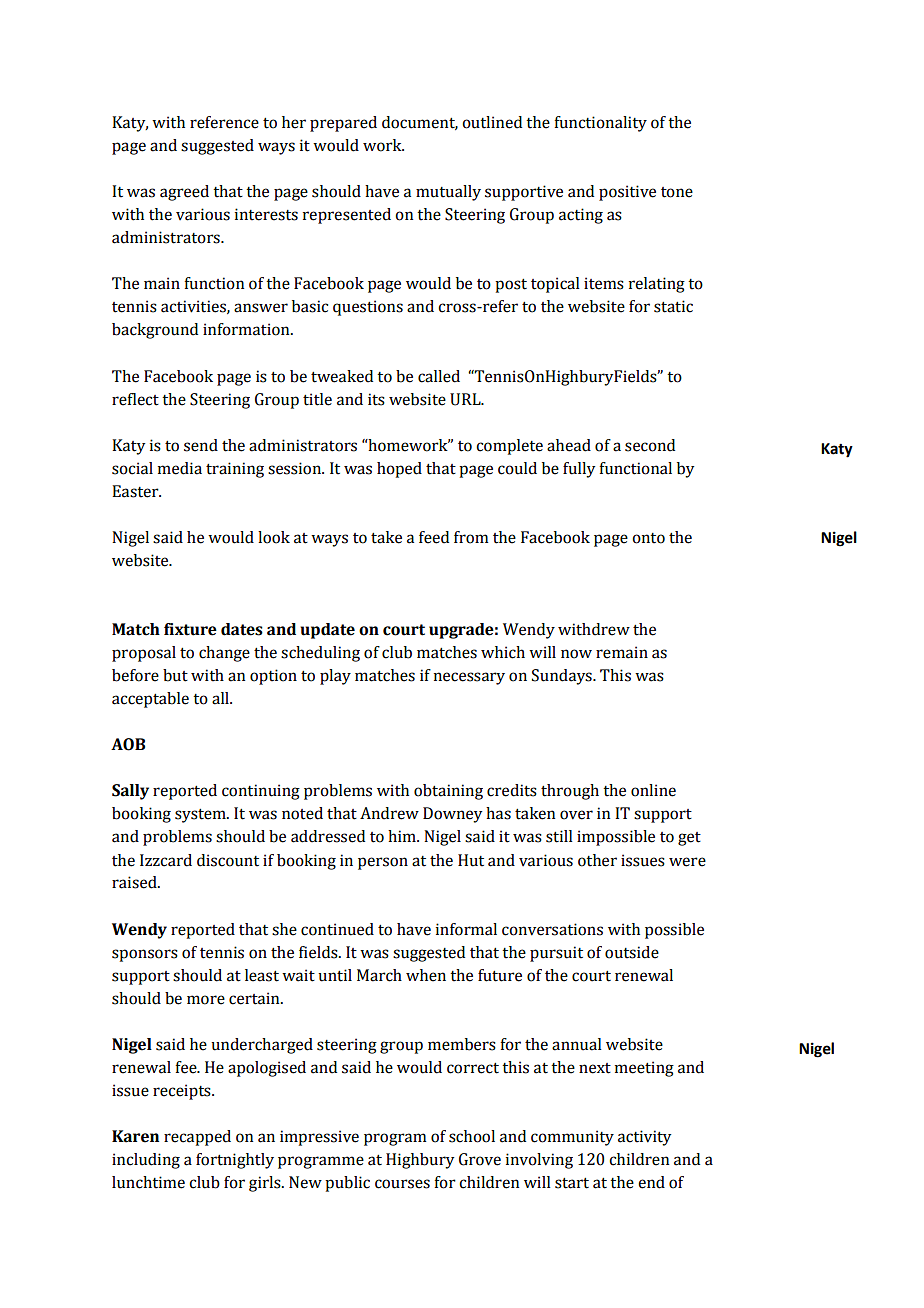 This screenshot has height=1308, width=924. I want to click on fixture, so click(190, 629).
